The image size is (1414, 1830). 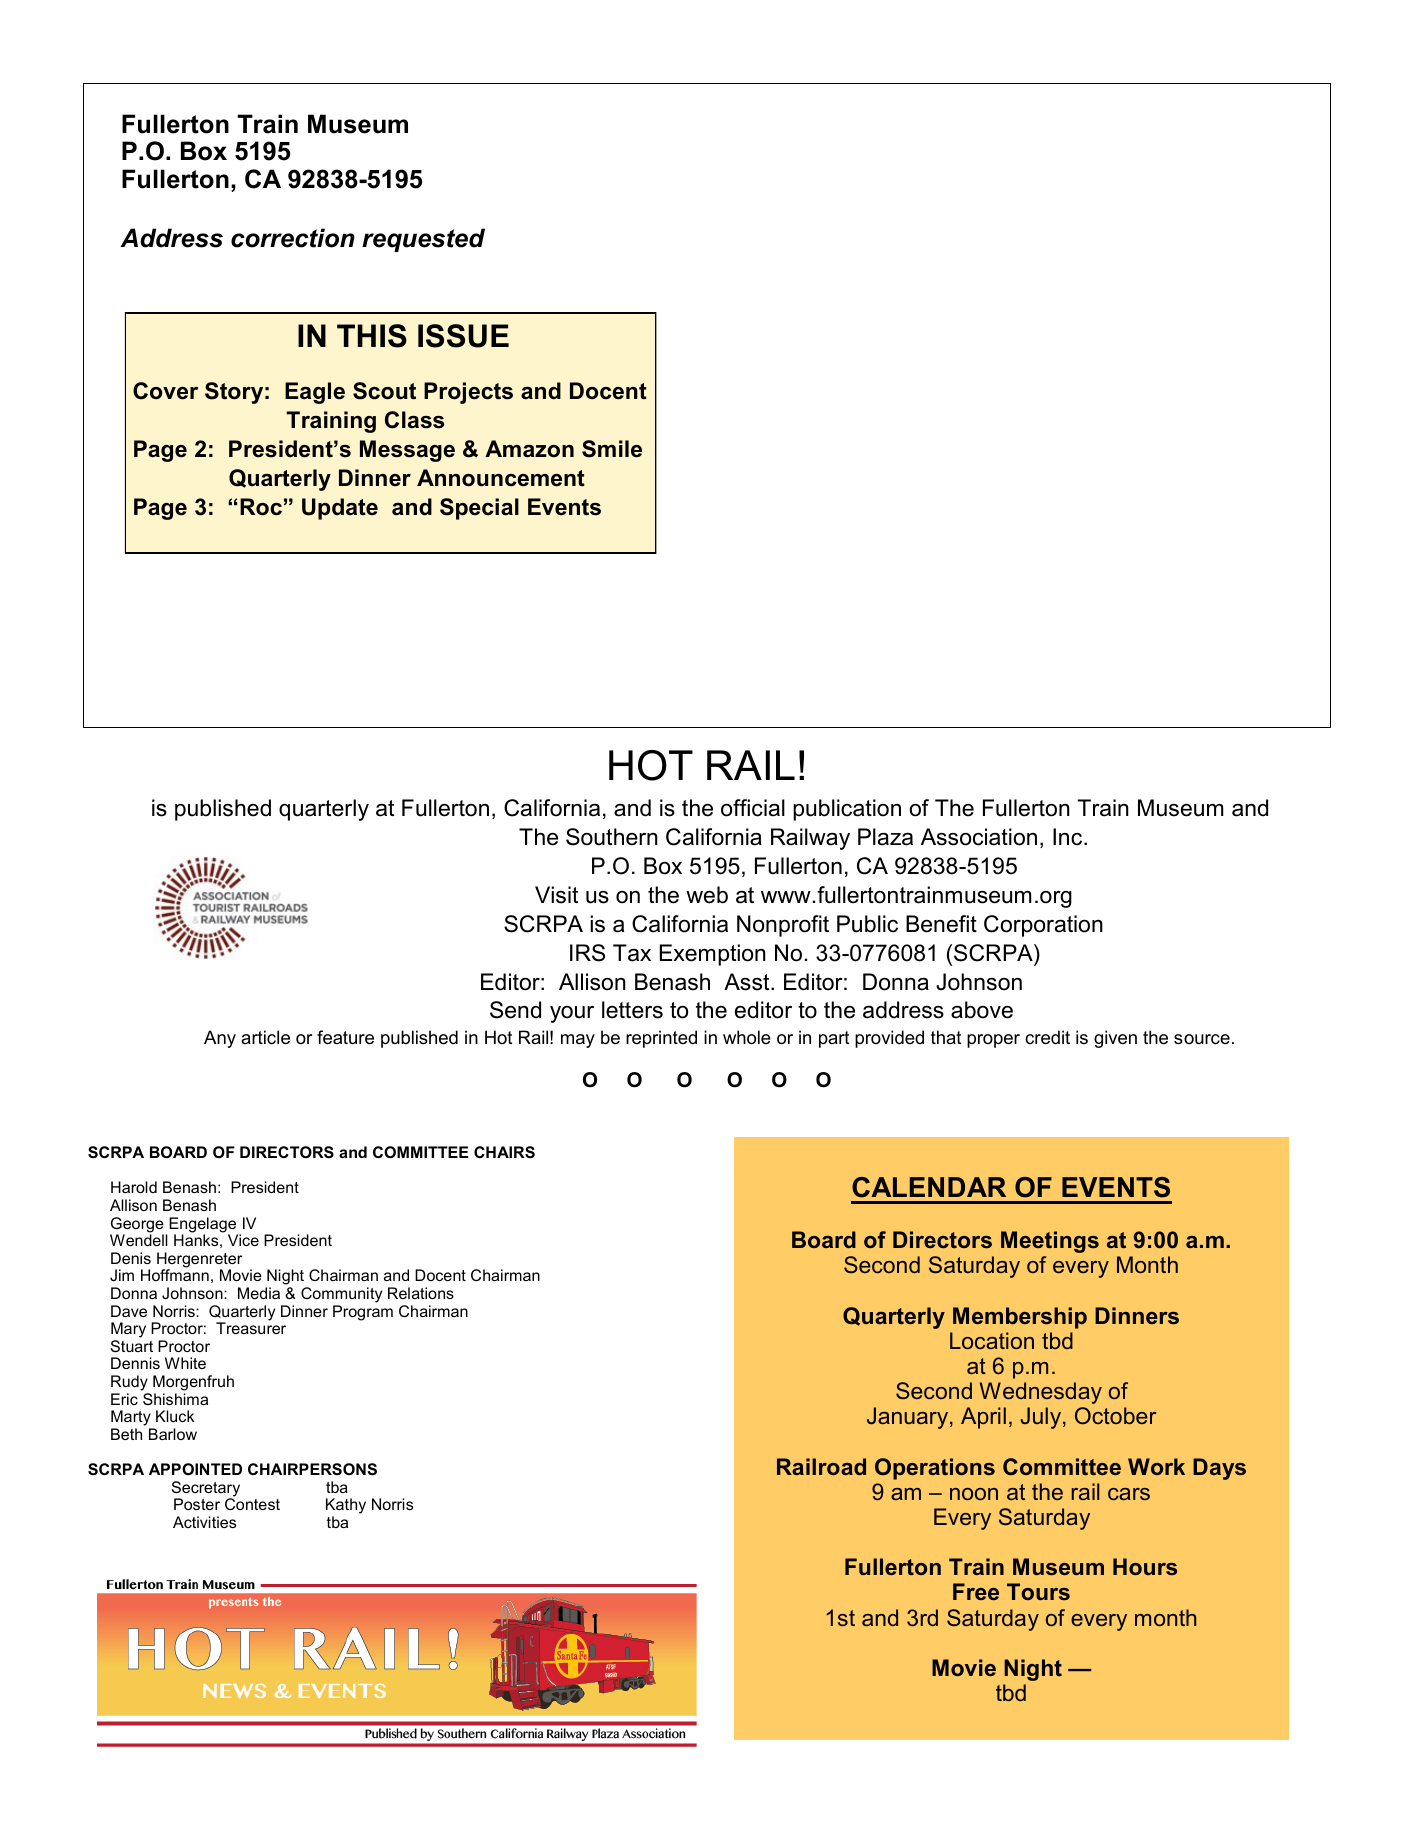 What do you see at coordinates (293, 238) in the screenshot?
I see `correction` at bounding box center [293, 238].
